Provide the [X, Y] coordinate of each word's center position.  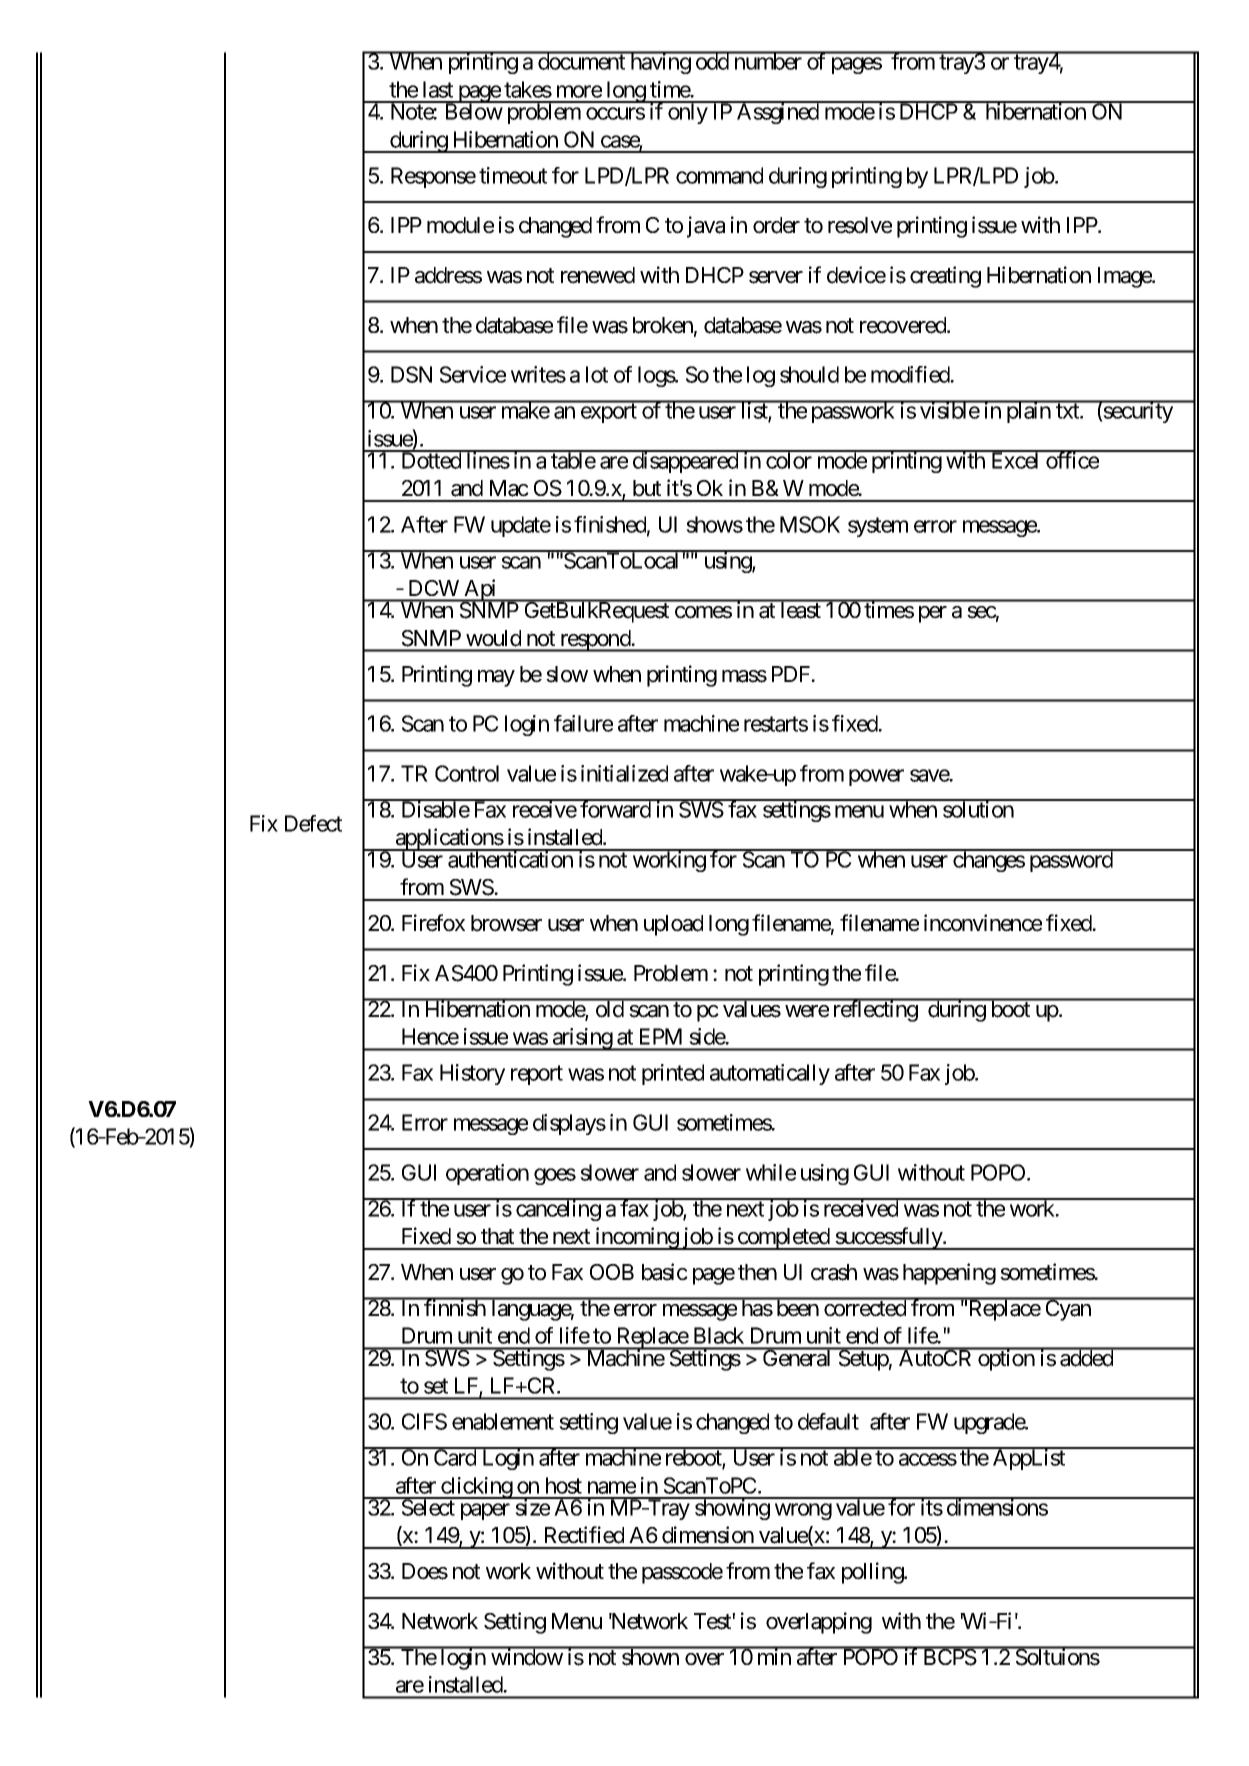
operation [487, 1174]
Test [713, 1621]
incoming [636, 1238]
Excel [1015, 460]
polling [873, 1573]
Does [425, 1571]
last [438, 89]
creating [945, 277]
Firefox [433, 923]
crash [834, 1272]
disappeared [685, 462]
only [687, 113]
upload [673, 925]
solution [978, 809]
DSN [411, 374]
